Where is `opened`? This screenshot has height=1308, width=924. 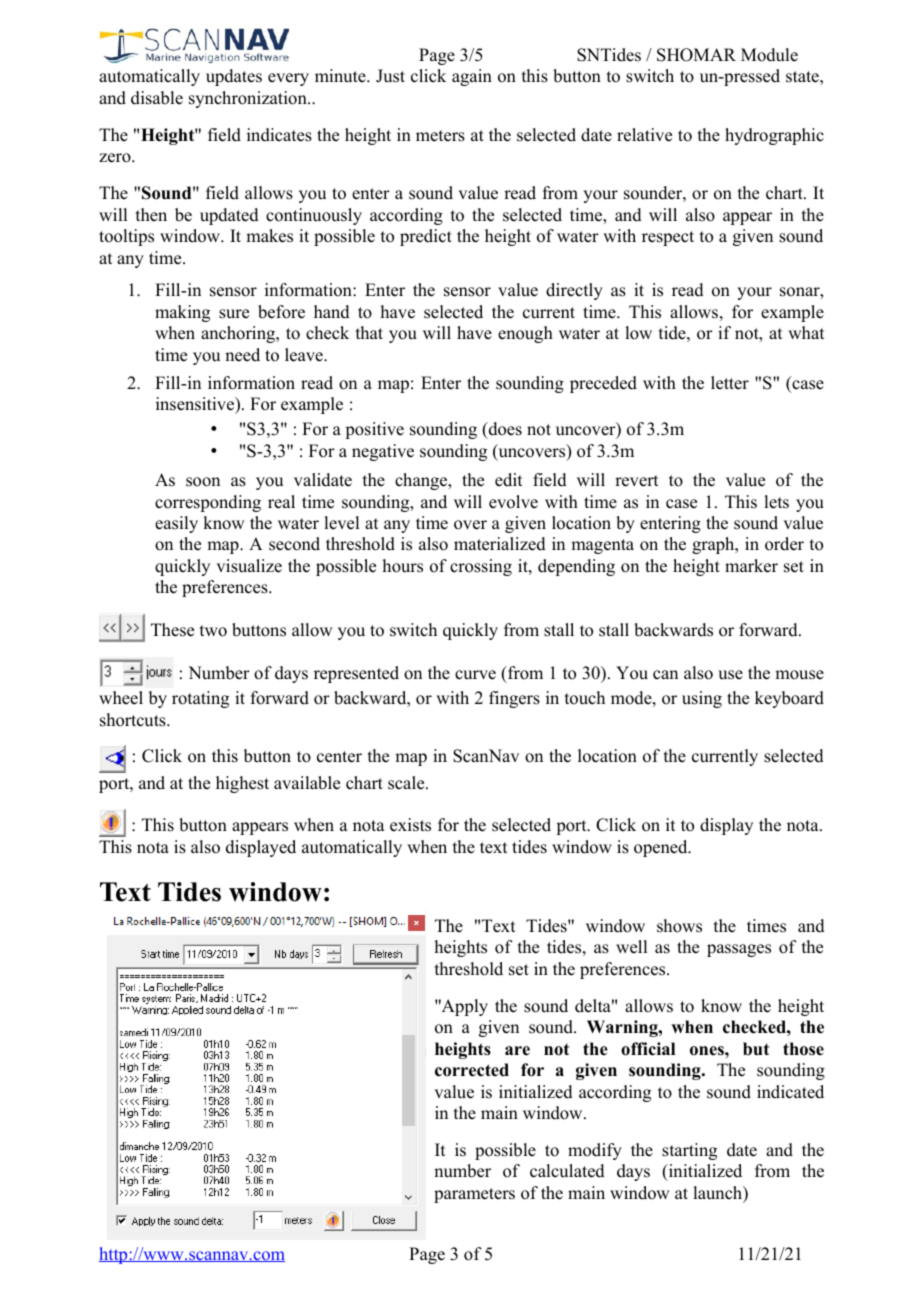
opened is located at coordinates (662, 848).
